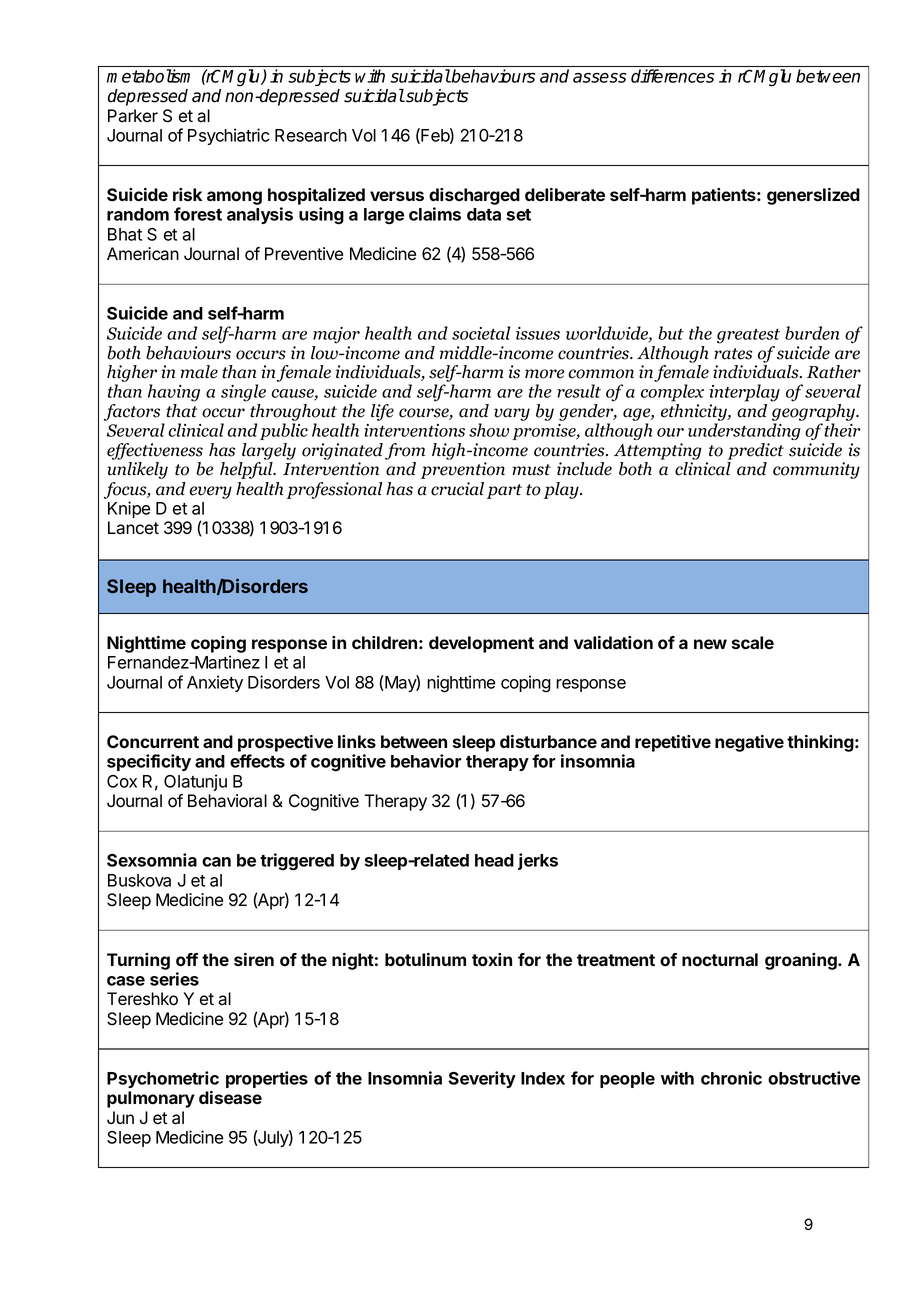 Image resolution: width=924 pixels, height=1308 pixels. I want to click on discharged, so click(474, 196).
